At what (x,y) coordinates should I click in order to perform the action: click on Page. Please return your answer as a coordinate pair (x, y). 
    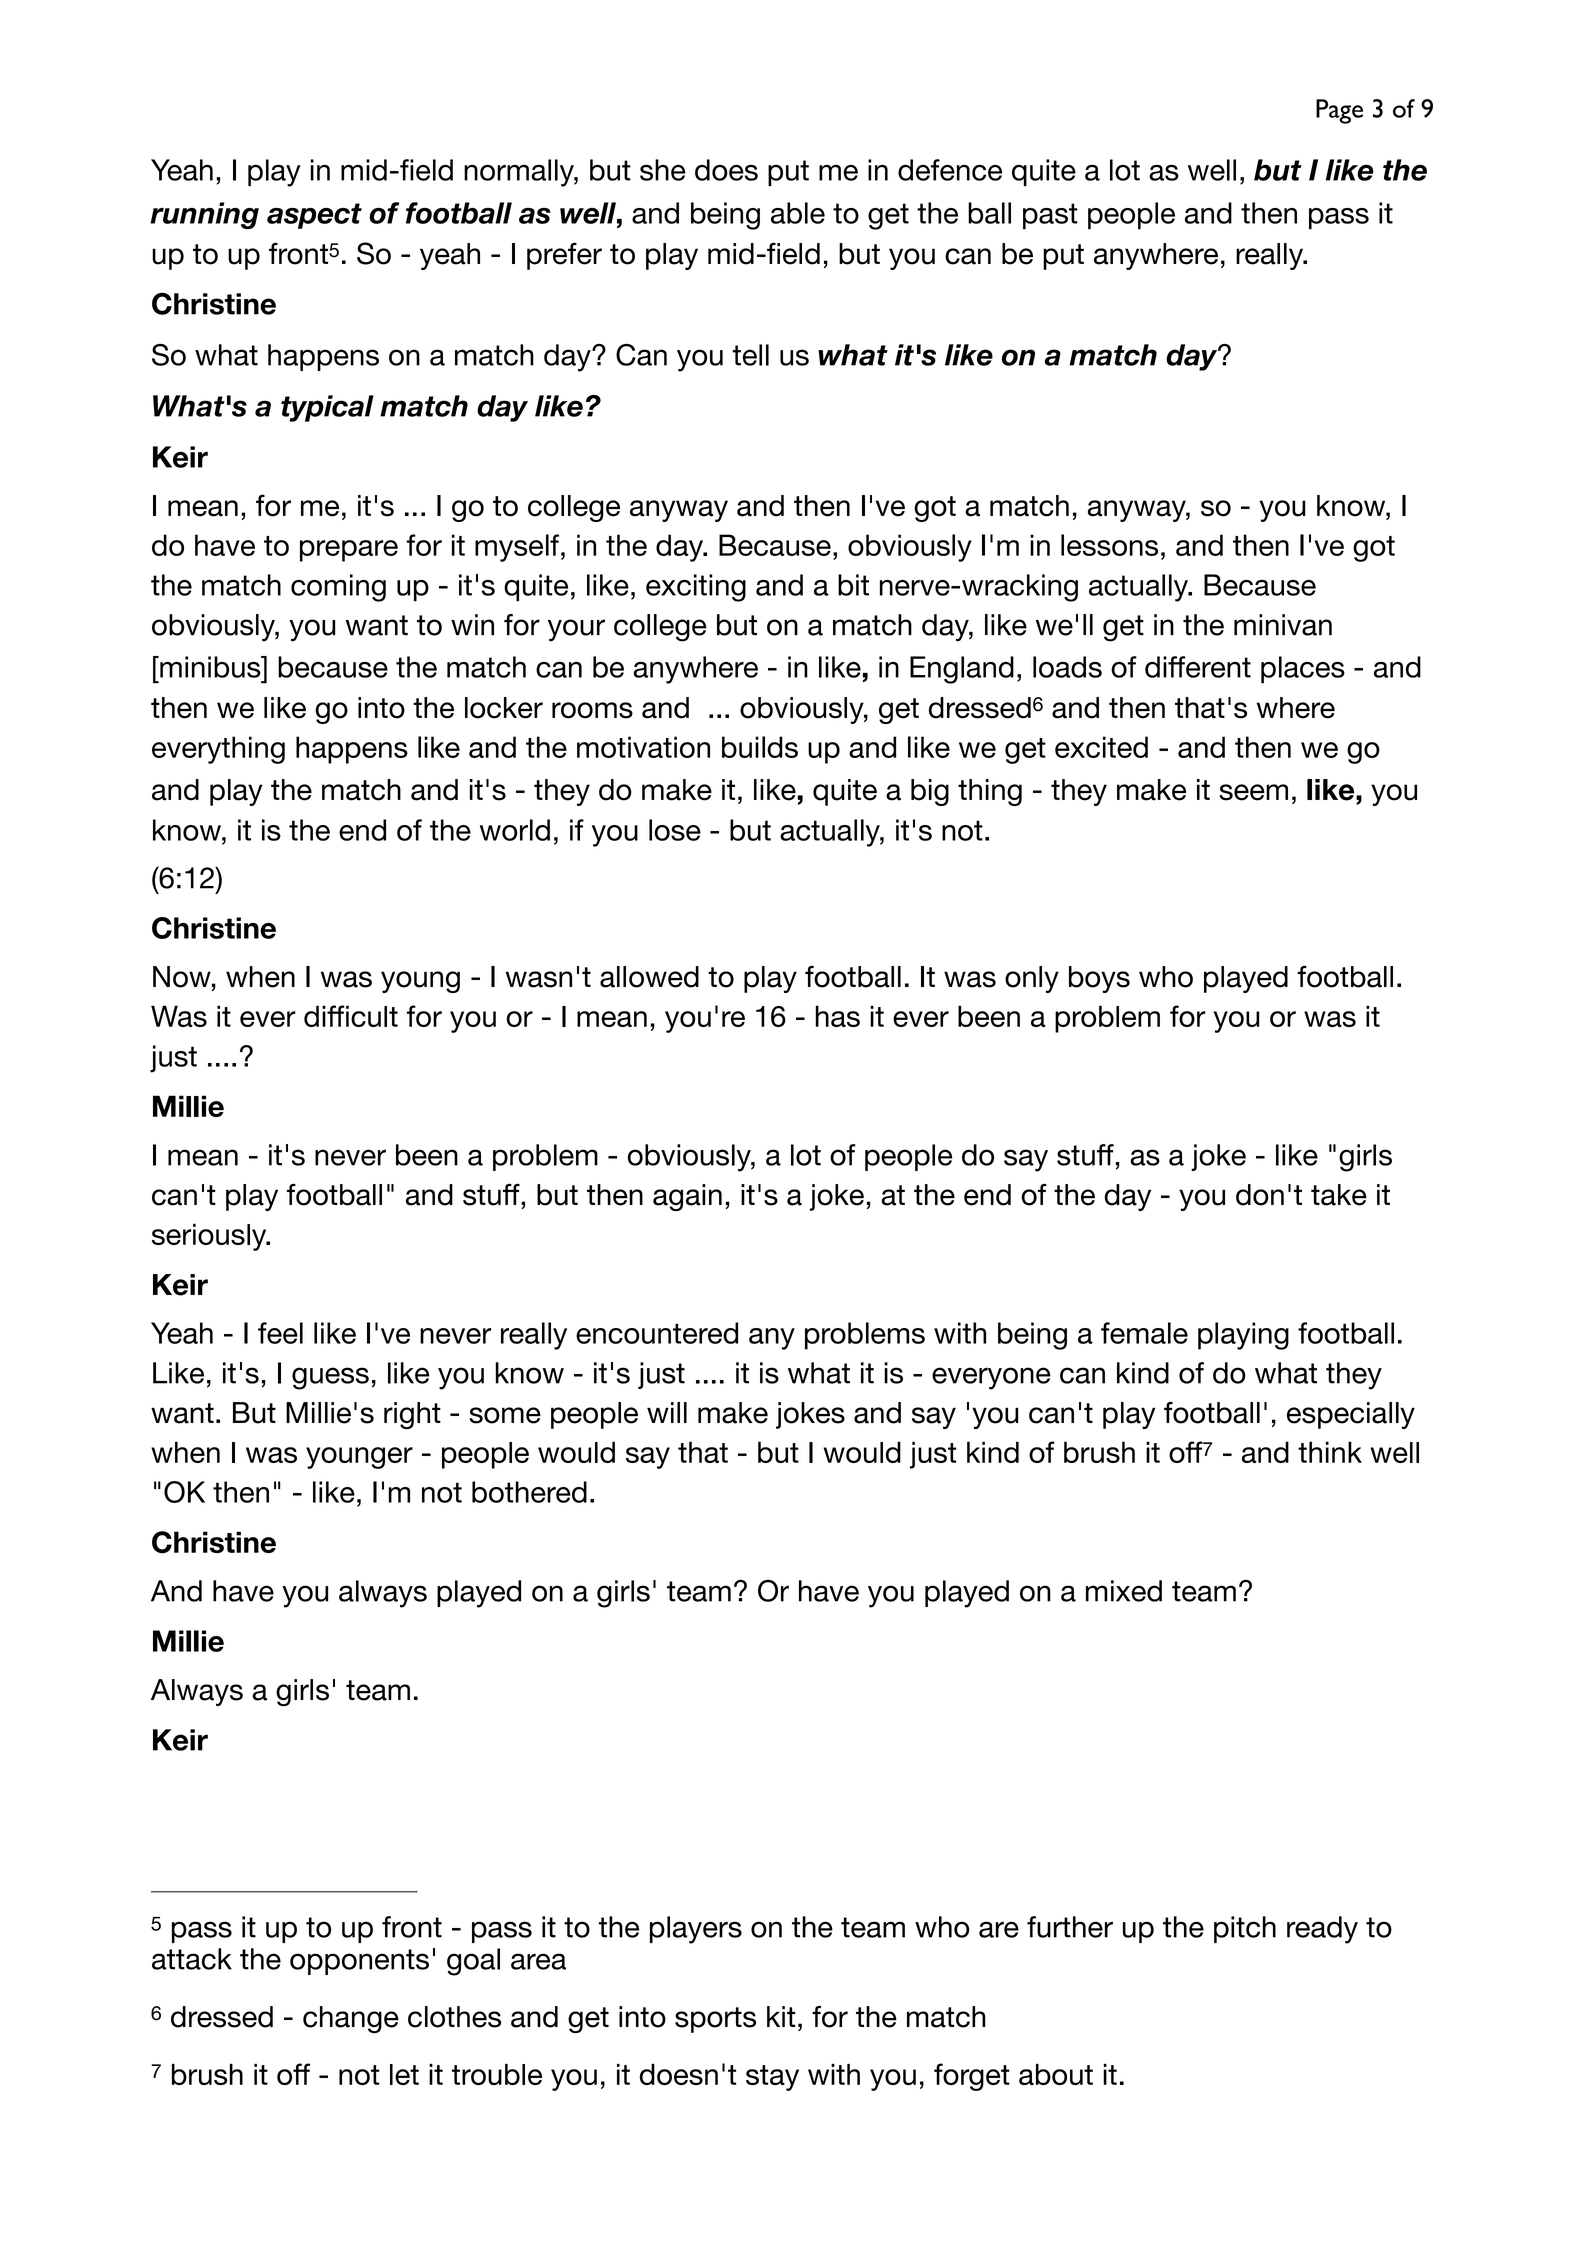
    Looking at the image, I should click on (1339, 111).
